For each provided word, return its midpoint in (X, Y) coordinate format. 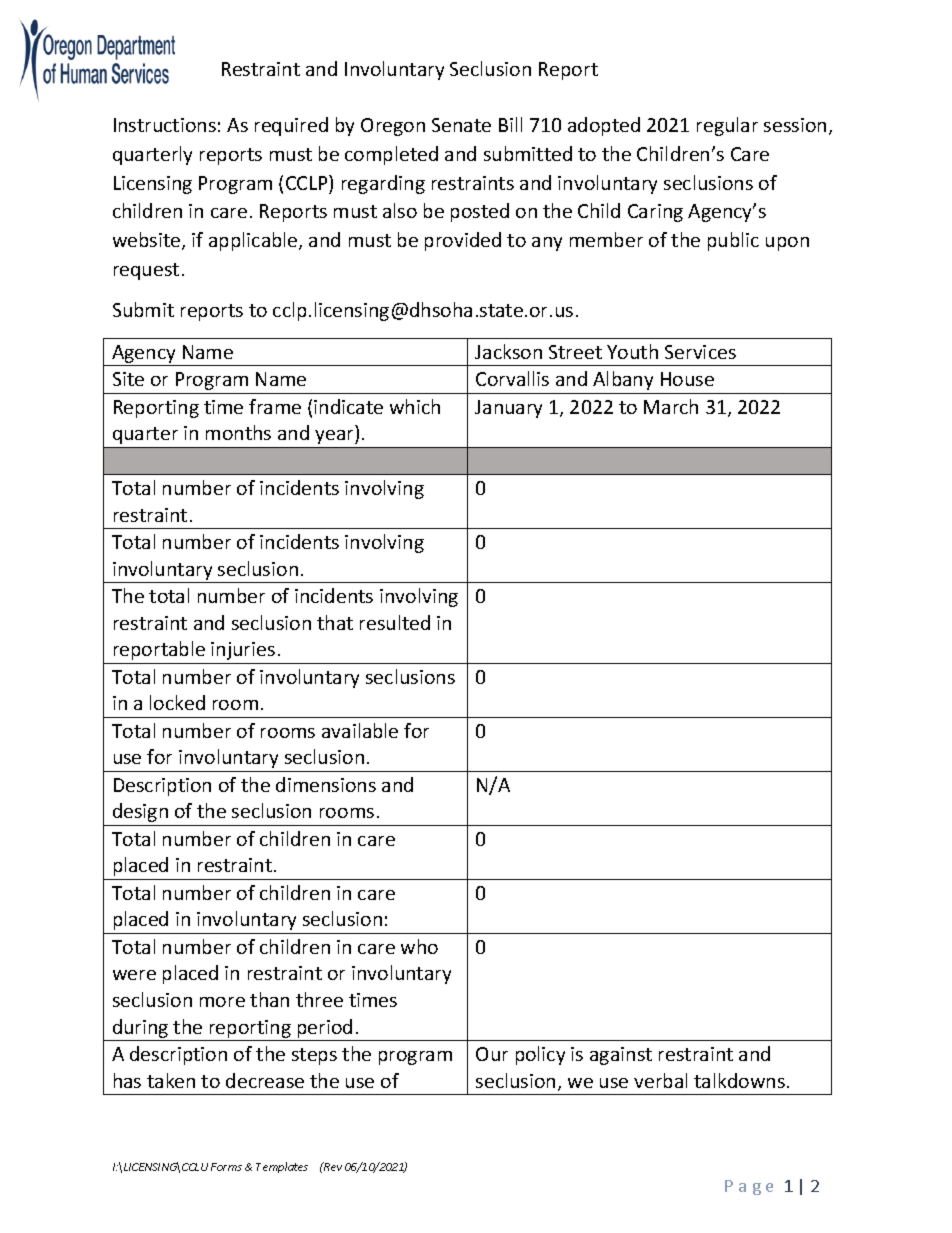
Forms (226, 1167)
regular (727, 126)
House (687, 379)
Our (492, 1054)
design (140, 812)
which (415, 406)
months (238, 432)
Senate (461, 125)
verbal (660, 1080)
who (419, 946)
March (671, 406)
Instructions (165, 125)
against (621, 1056)
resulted (395, 622)
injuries (243, 651)
